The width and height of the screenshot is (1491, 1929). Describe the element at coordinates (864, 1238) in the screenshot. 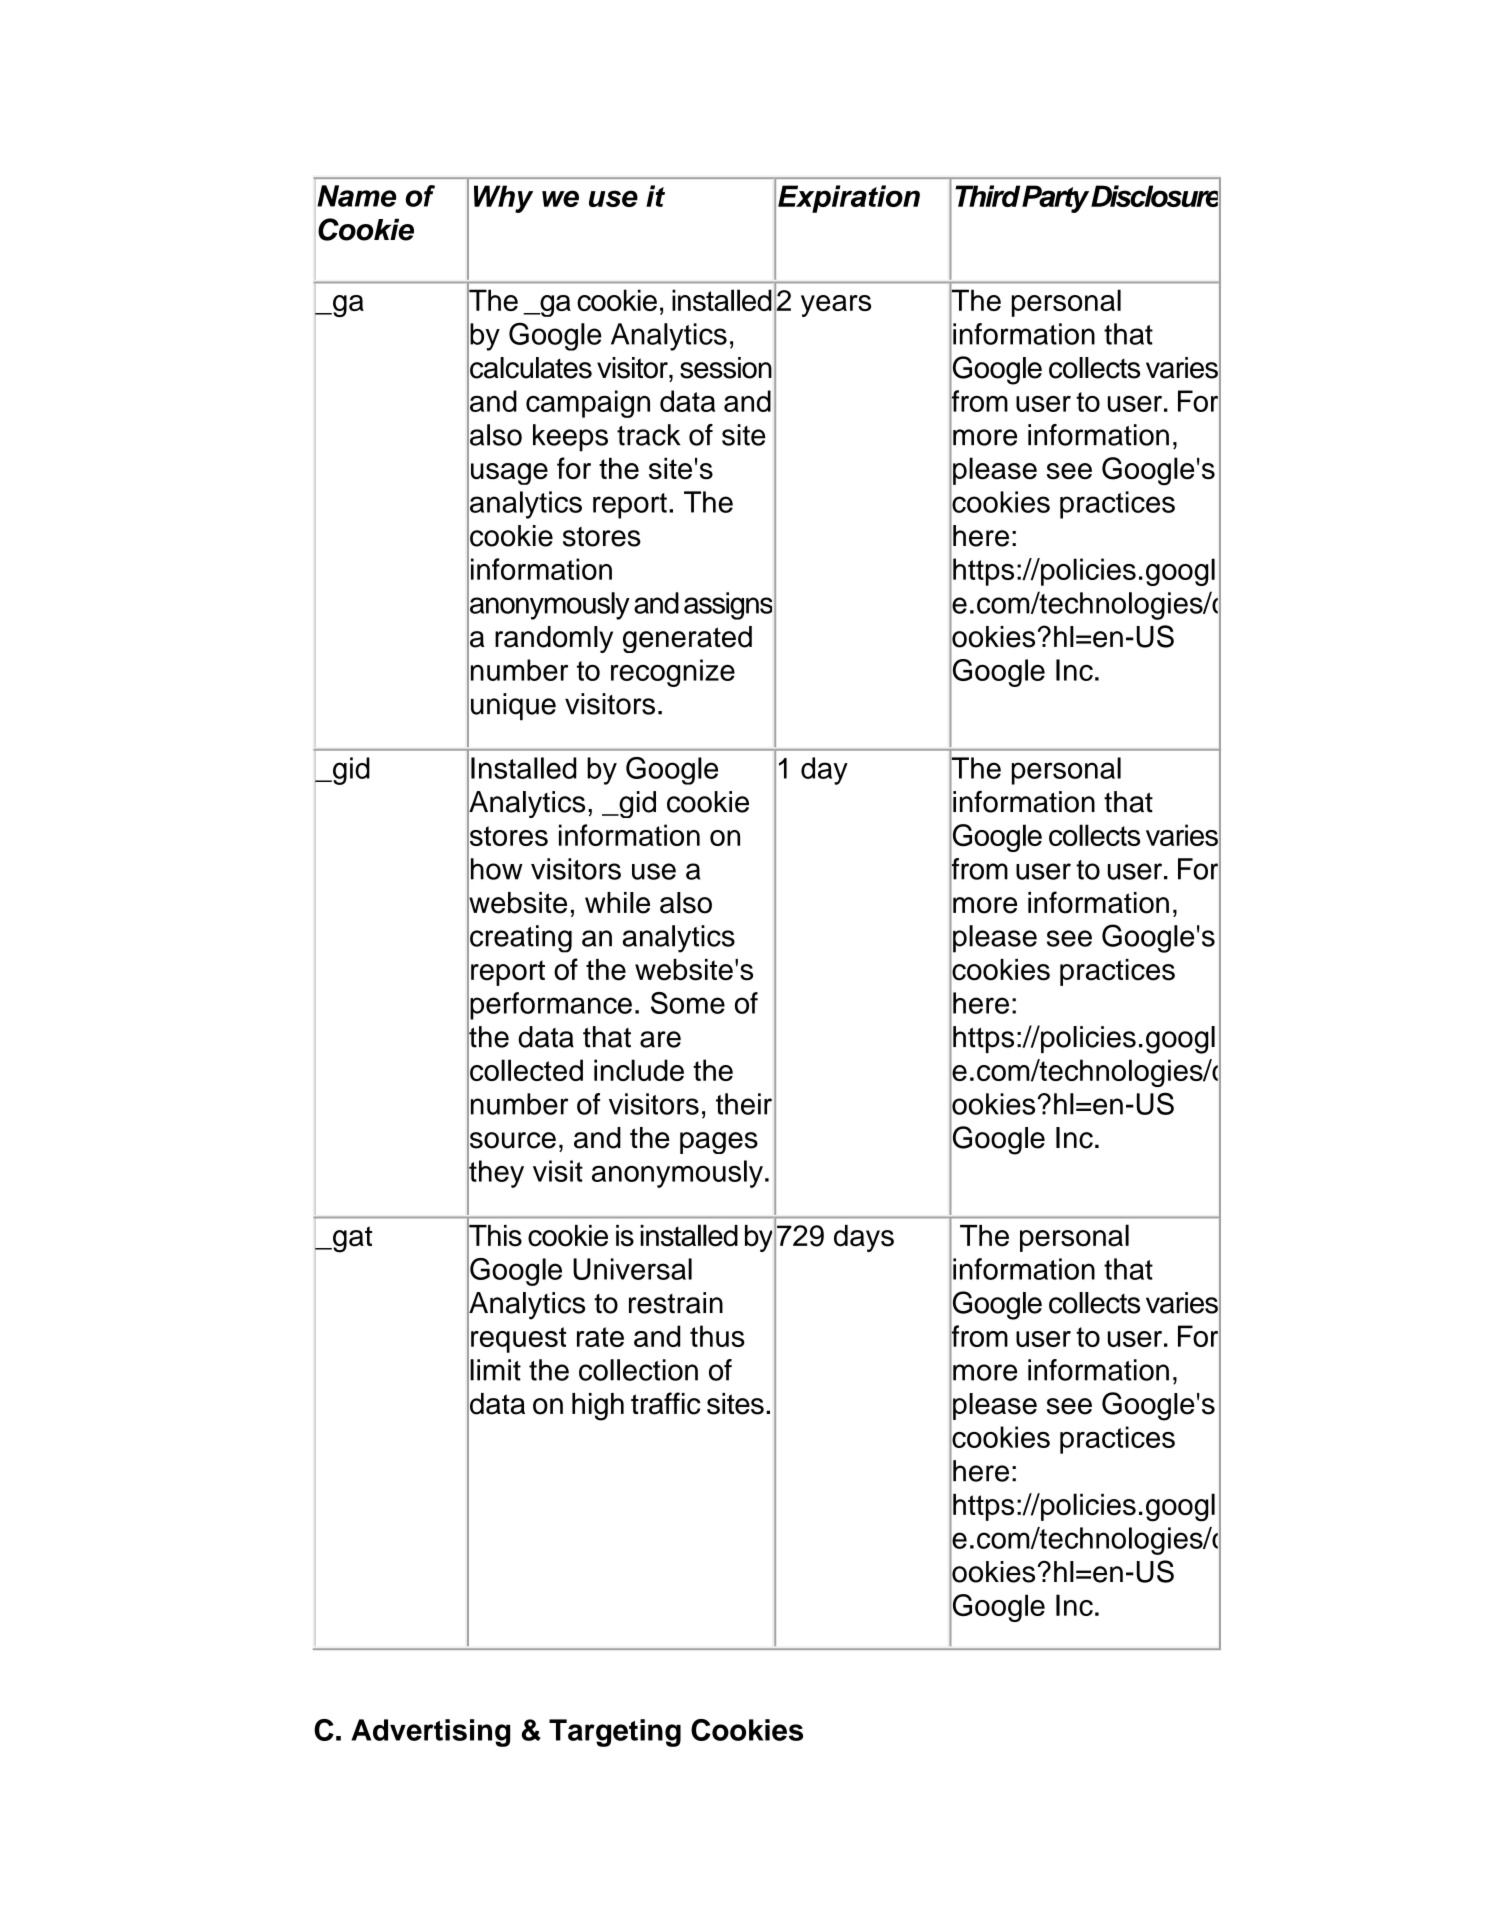

I see `days` at that location.
